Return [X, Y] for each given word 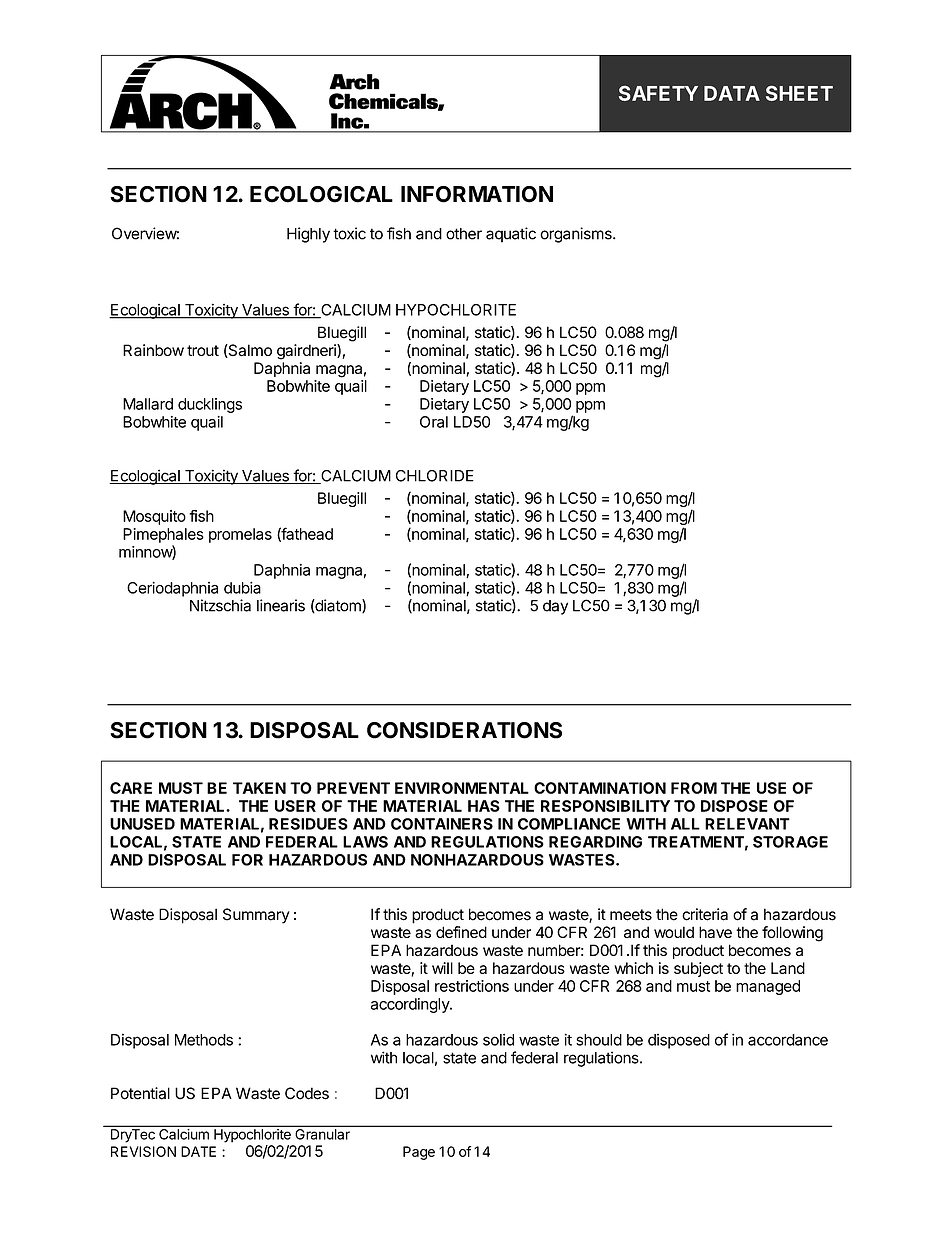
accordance [788, 1040]
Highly [308, 235]
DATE [198, 1151]
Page [419, 1153]
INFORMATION [477, 194]
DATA [732, 93]
